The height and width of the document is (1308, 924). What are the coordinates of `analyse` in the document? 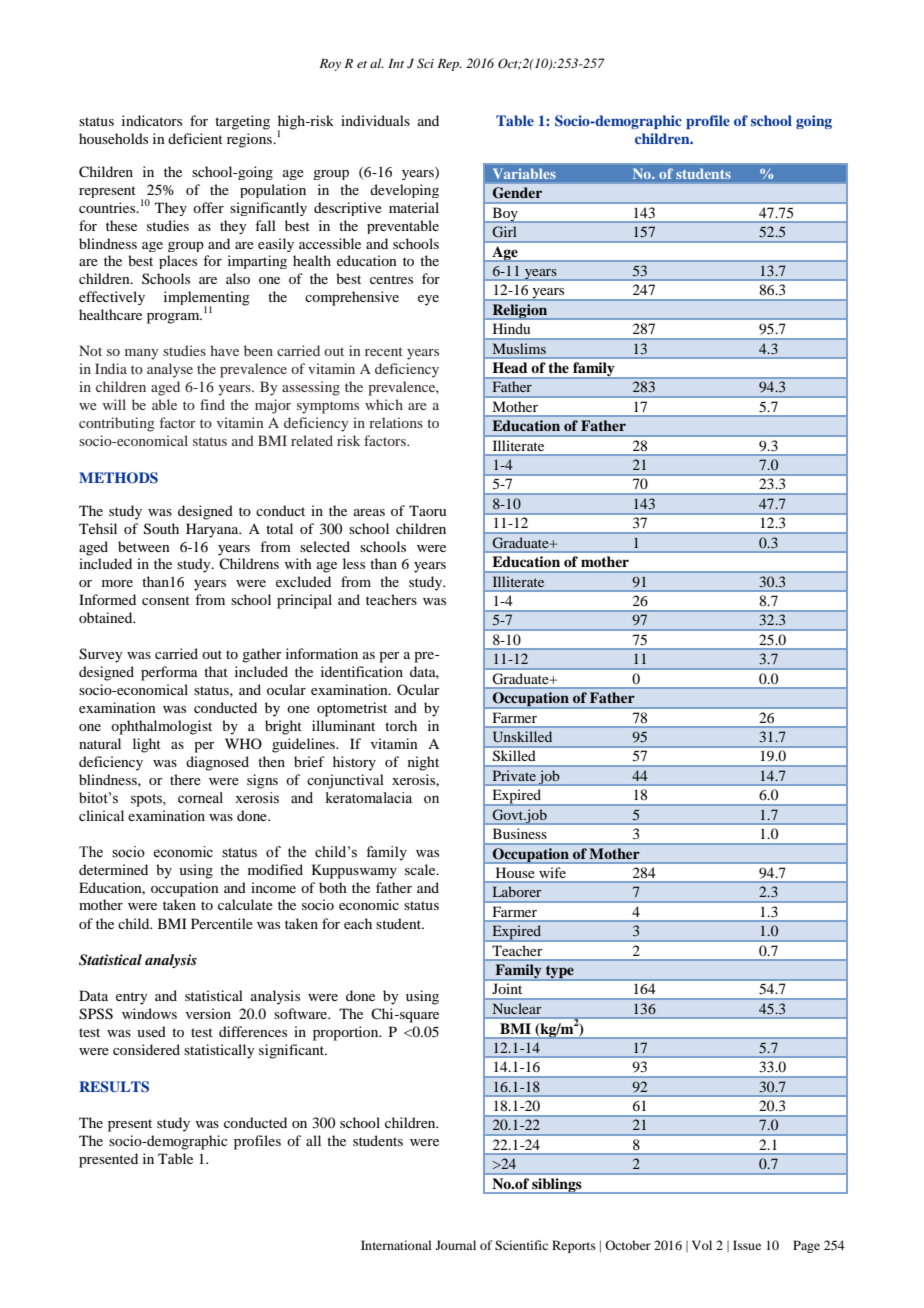 It's located at (170, 370).
